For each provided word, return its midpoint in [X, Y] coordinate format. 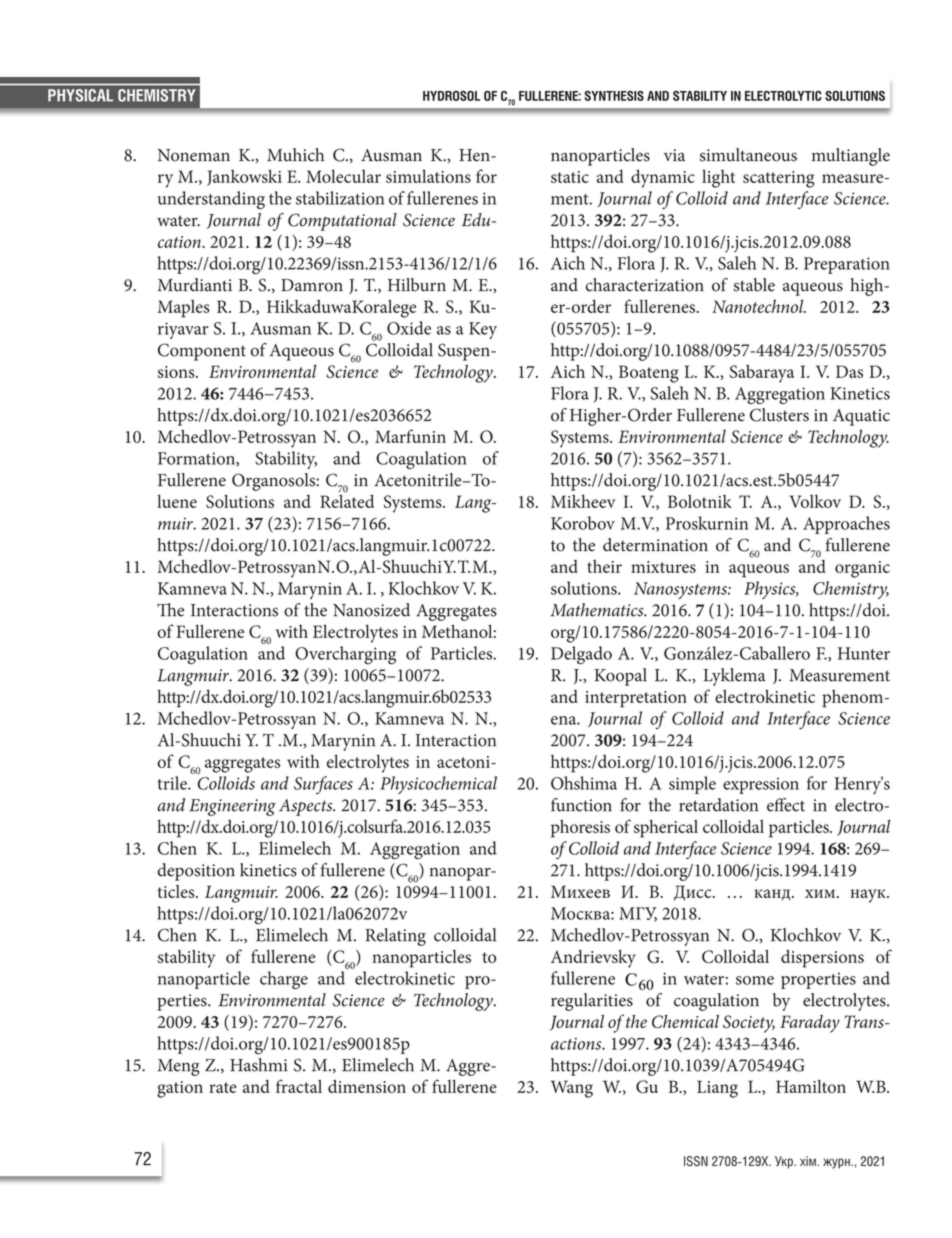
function [581, 805]
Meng [179, 1067]
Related [347, 500]
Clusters [779, 415]
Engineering [232, 807]
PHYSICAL [80, 95]
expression [761, 786]
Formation [197, 459]
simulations [428, 176]
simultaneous [748, 155]
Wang [572, 1089]
